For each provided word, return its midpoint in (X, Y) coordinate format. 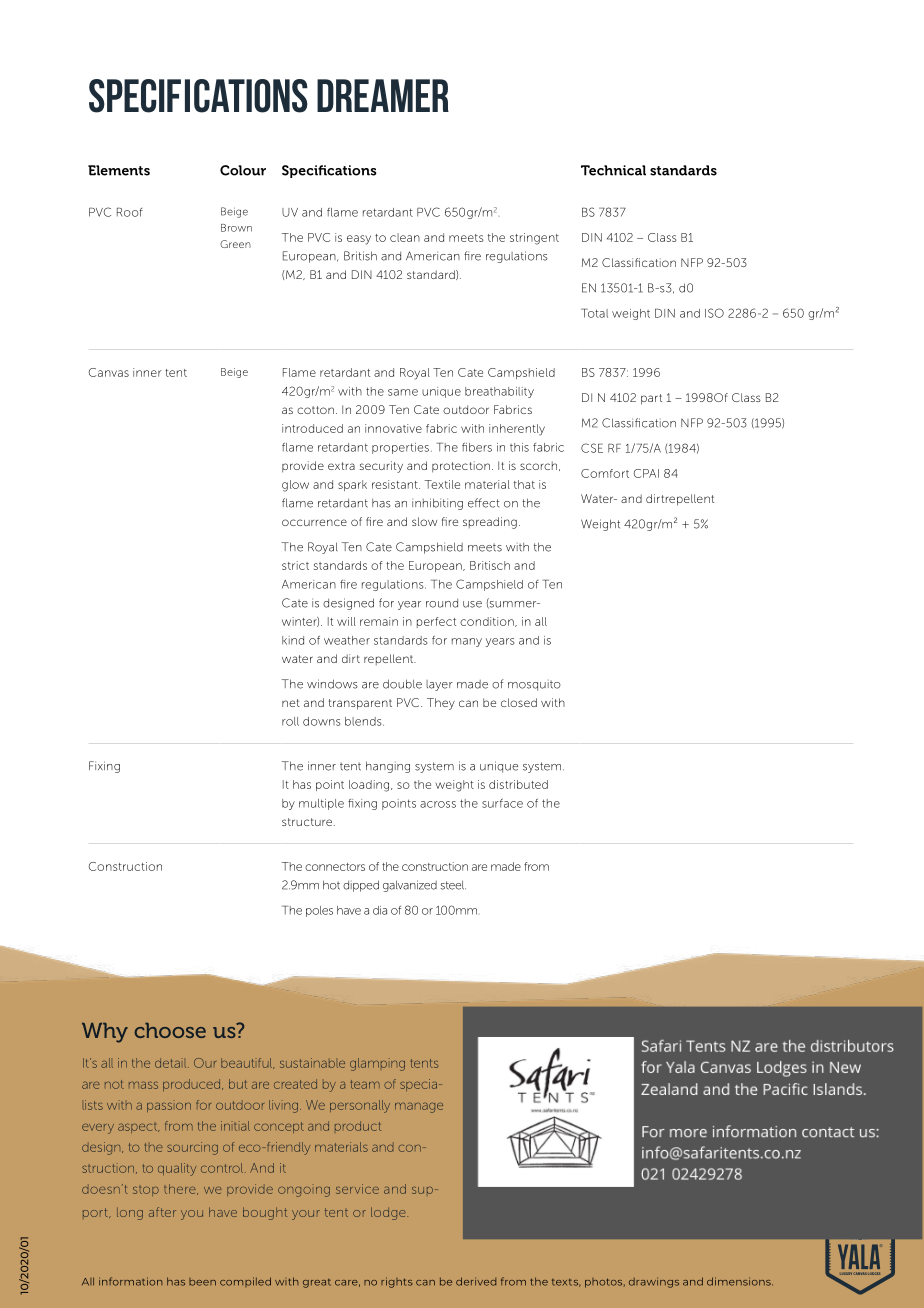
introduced (312, 428)
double (402, 684)
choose (170, 1030)
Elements (119, 170)
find (577, 1064)
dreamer (383, 95)
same (403, 392)
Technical (613, 170)
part (651, 399)
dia (380, 910)
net (291, 703)
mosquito (534, 685)
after (162, 1212)
